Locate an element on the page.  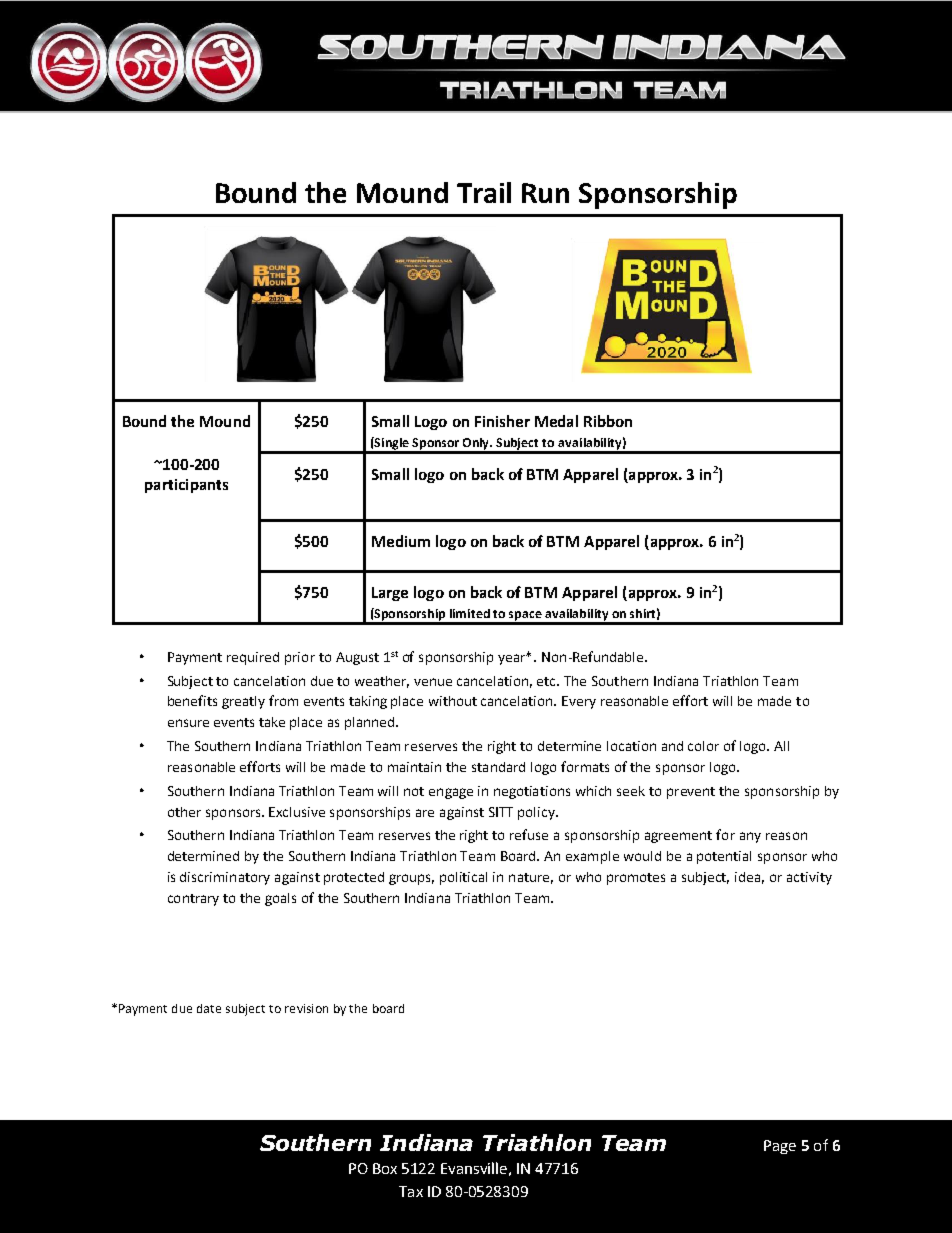
potential is located at coordinates (724, 857).
